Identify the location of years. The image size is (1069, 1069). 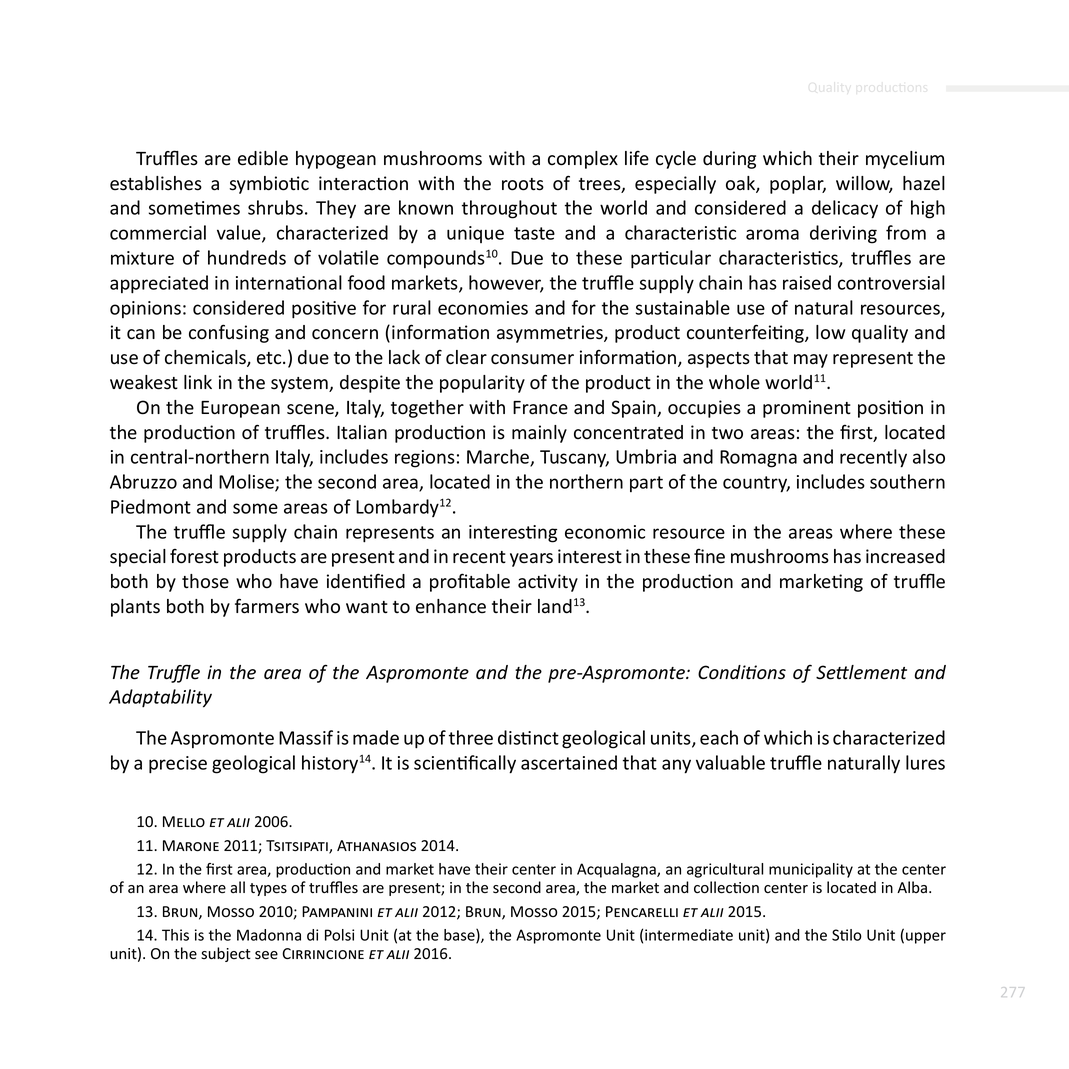
(531, 560).
